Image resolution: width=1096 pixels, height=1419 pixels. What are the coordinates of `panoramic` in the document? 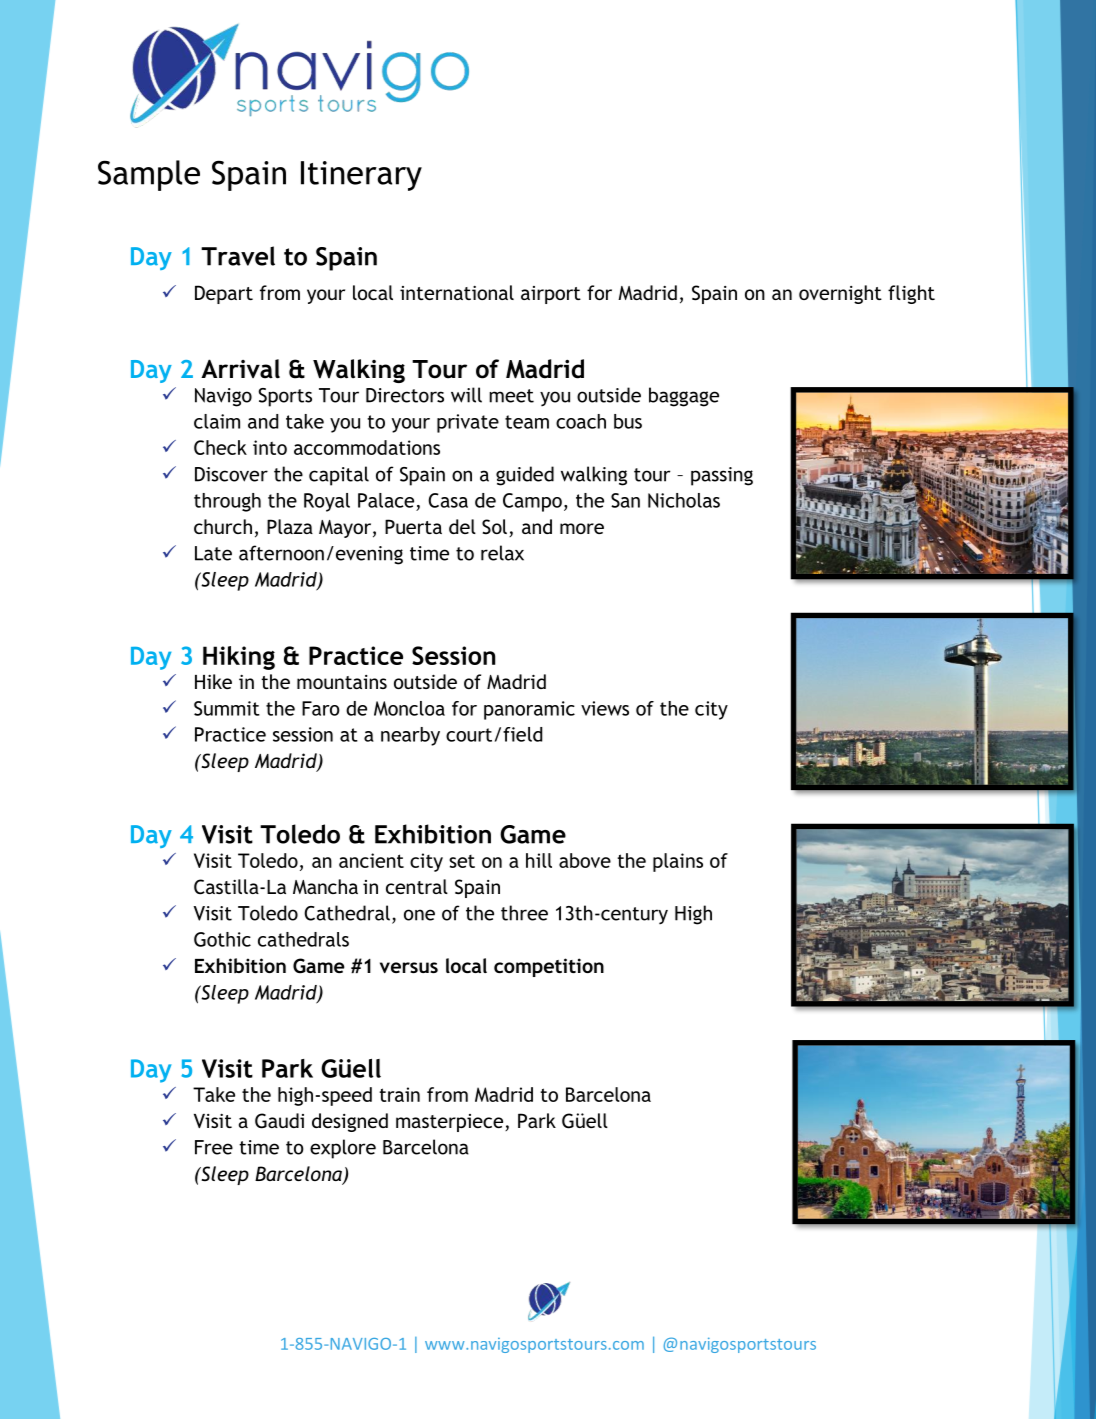 It's located at (529, 710).
